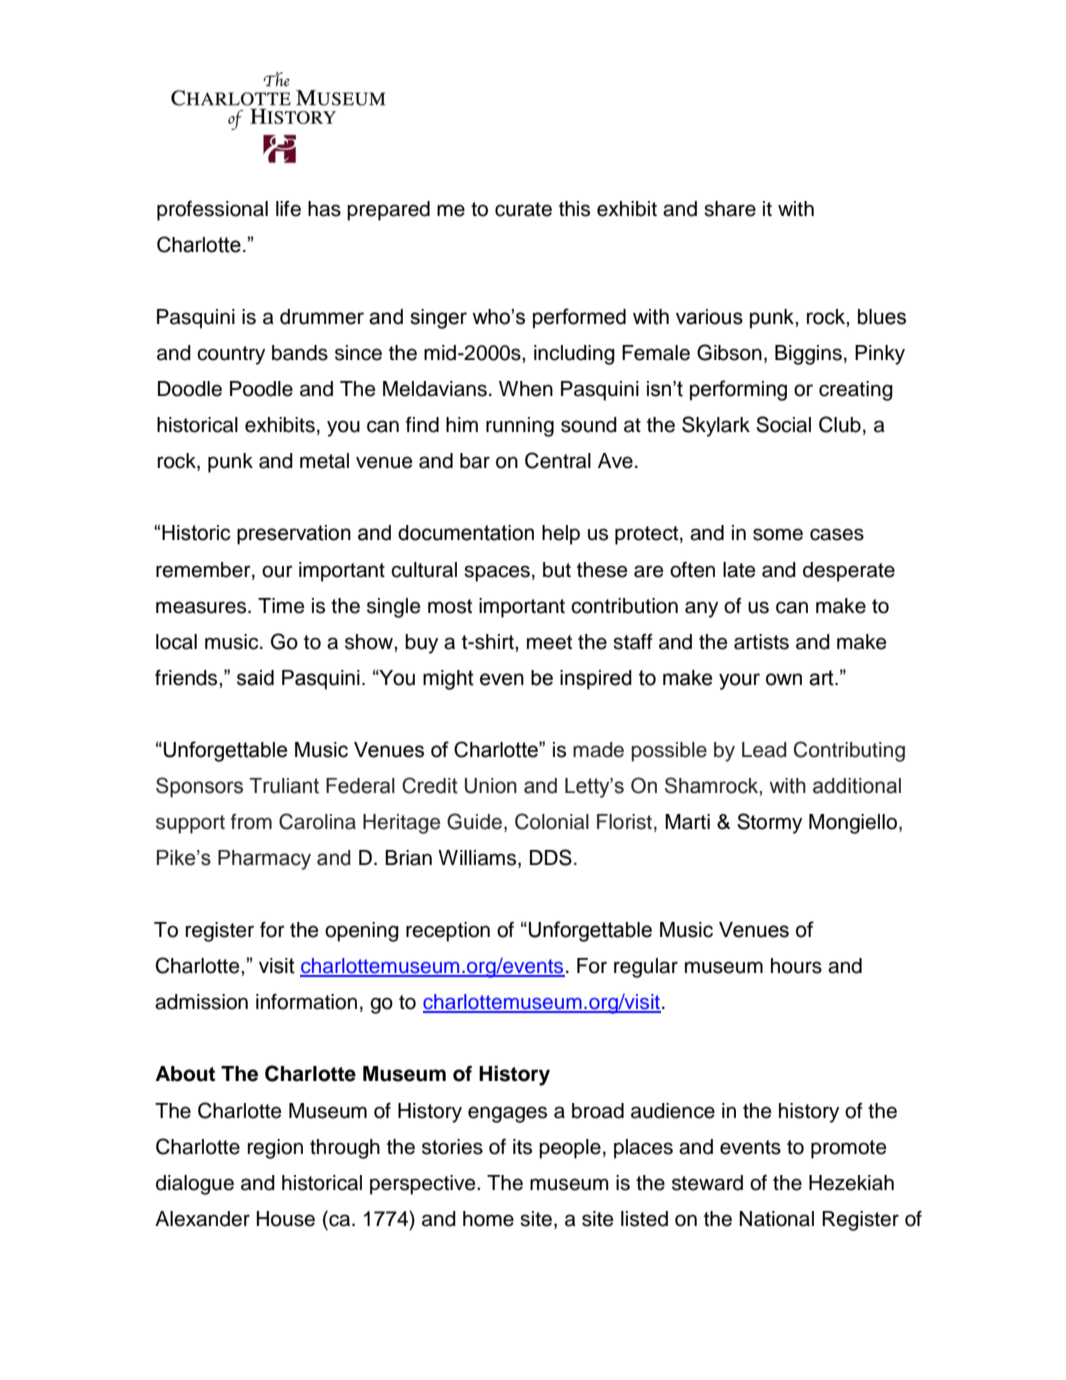  I want to click on life, so click(288, 209).
